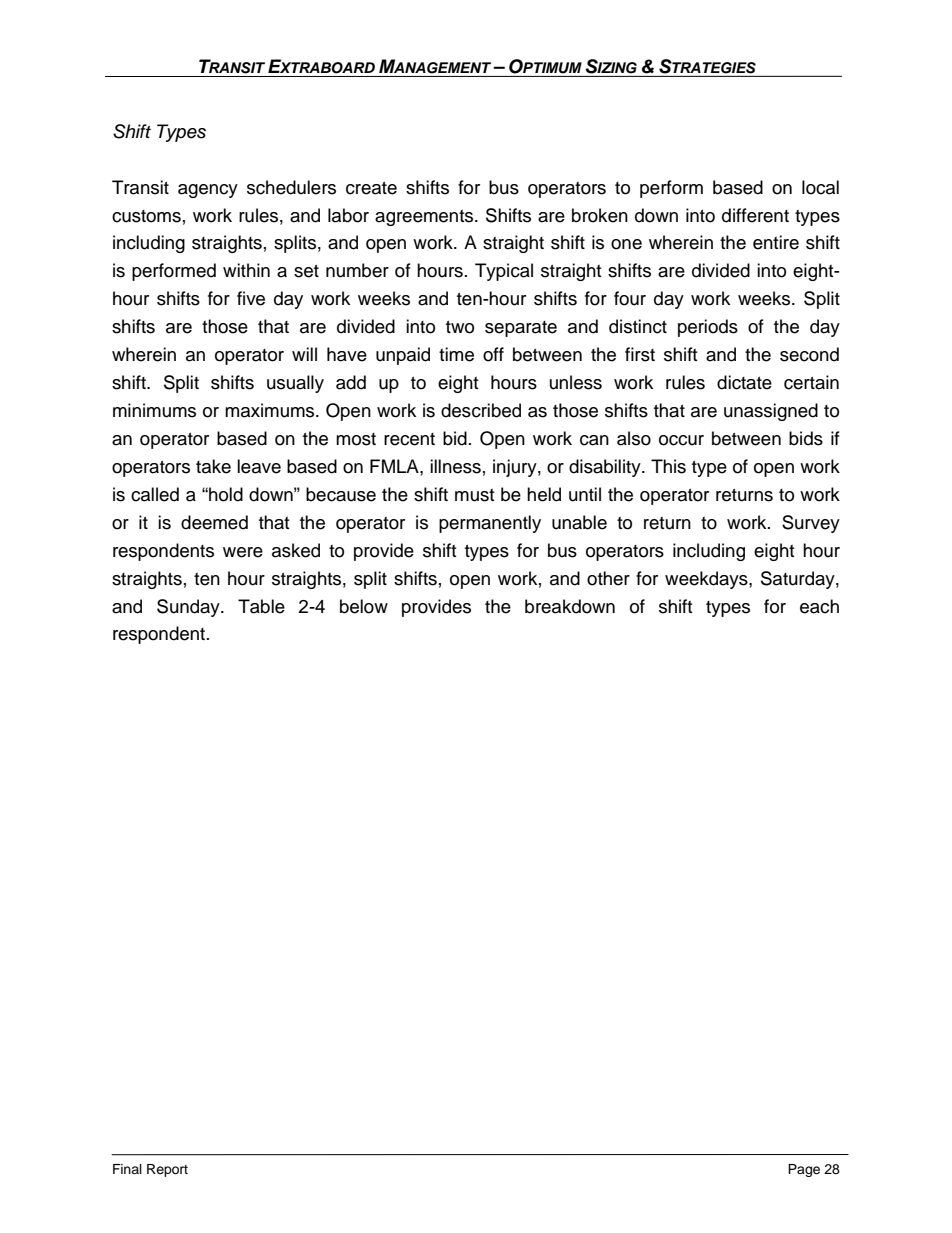 Image resolution: width=952 pixels, height=1233 pixels. I want to click on agreements, so click(425, 218).
